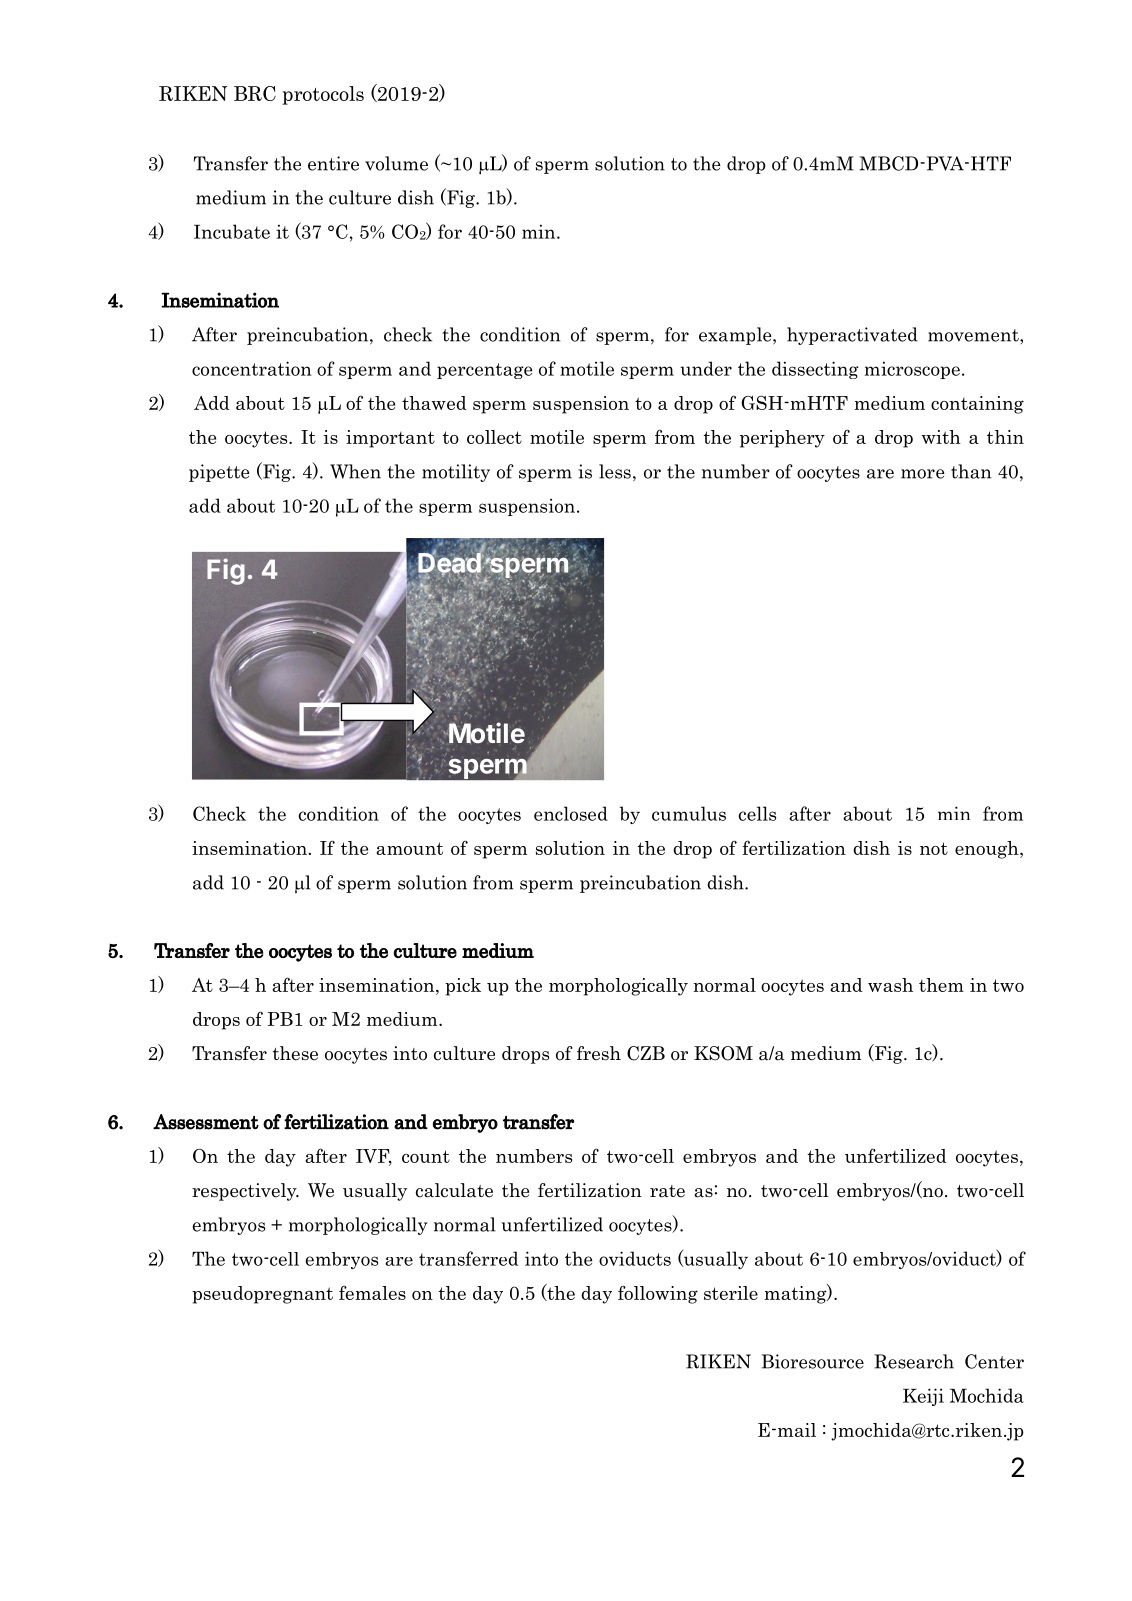 The width and height of the screenshot is (1132, 1601). I want to click on Research, so click(914, 1361).
